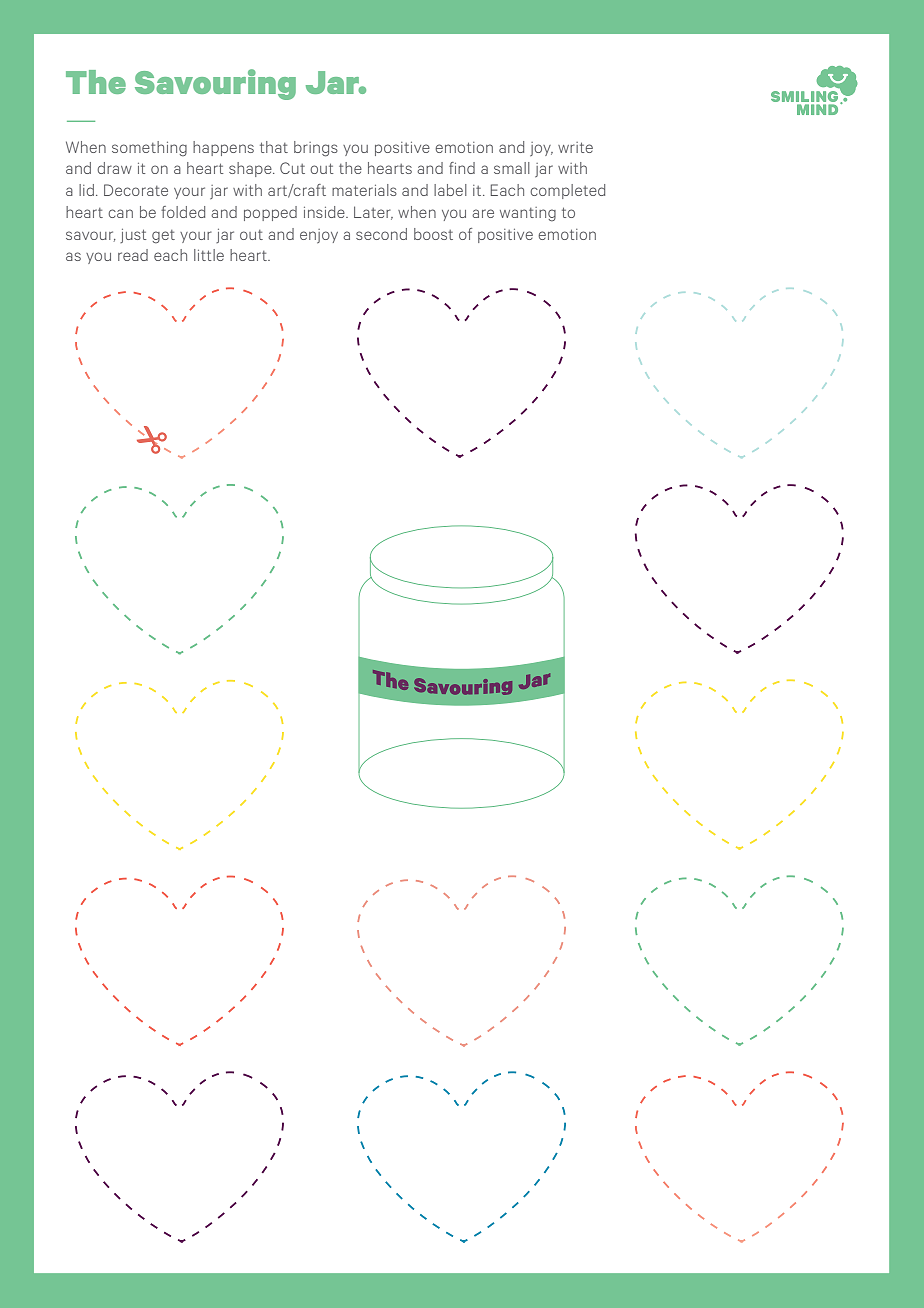 The height and width of the page is (1308, 924). Describe the element at coordinates (133, 255) in the page. I see `read` at that location.
